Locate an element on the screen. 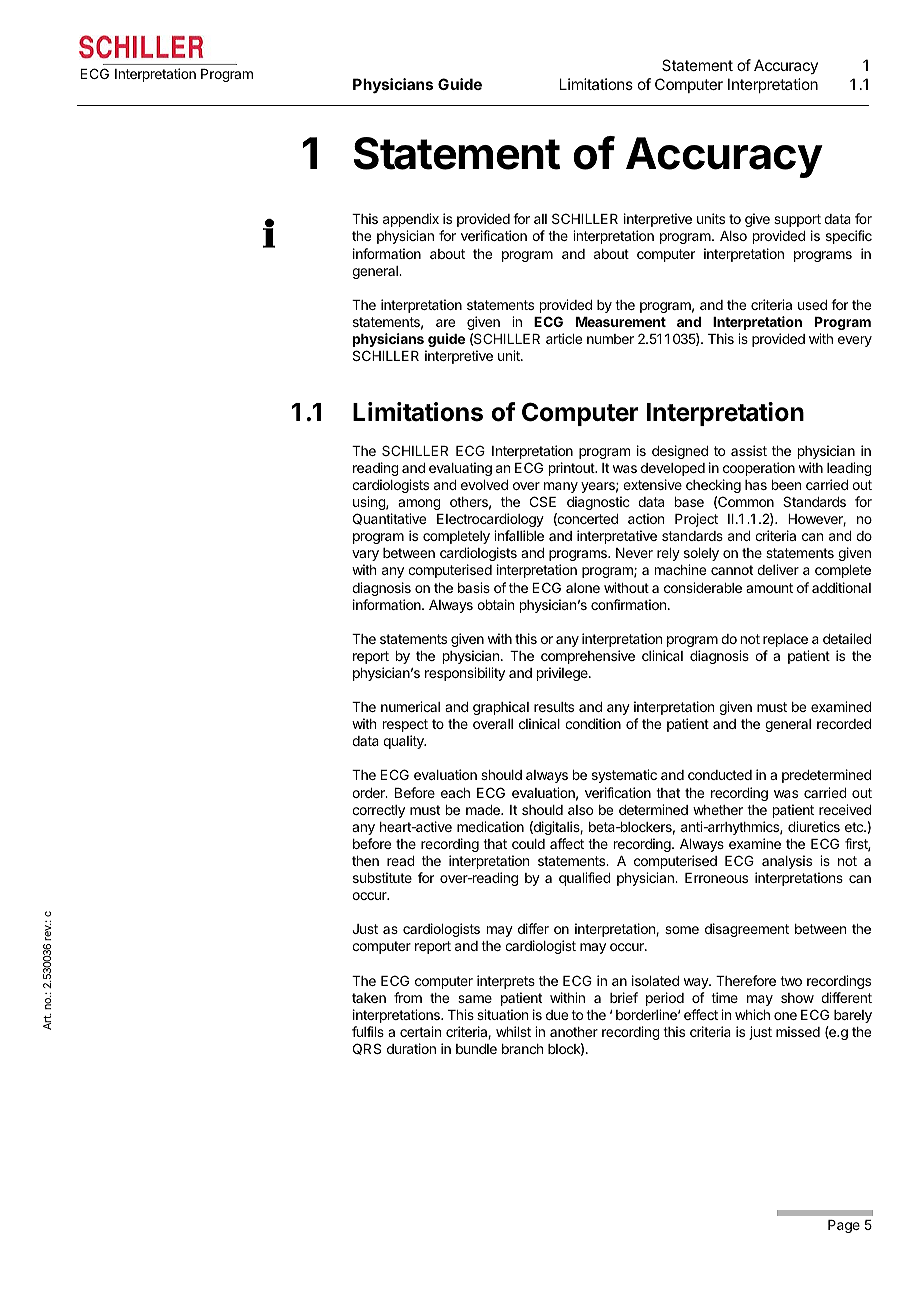 Image resolution: width=924 pixels, height=1308 pixels. brief is located at coordinates (624, 997).
